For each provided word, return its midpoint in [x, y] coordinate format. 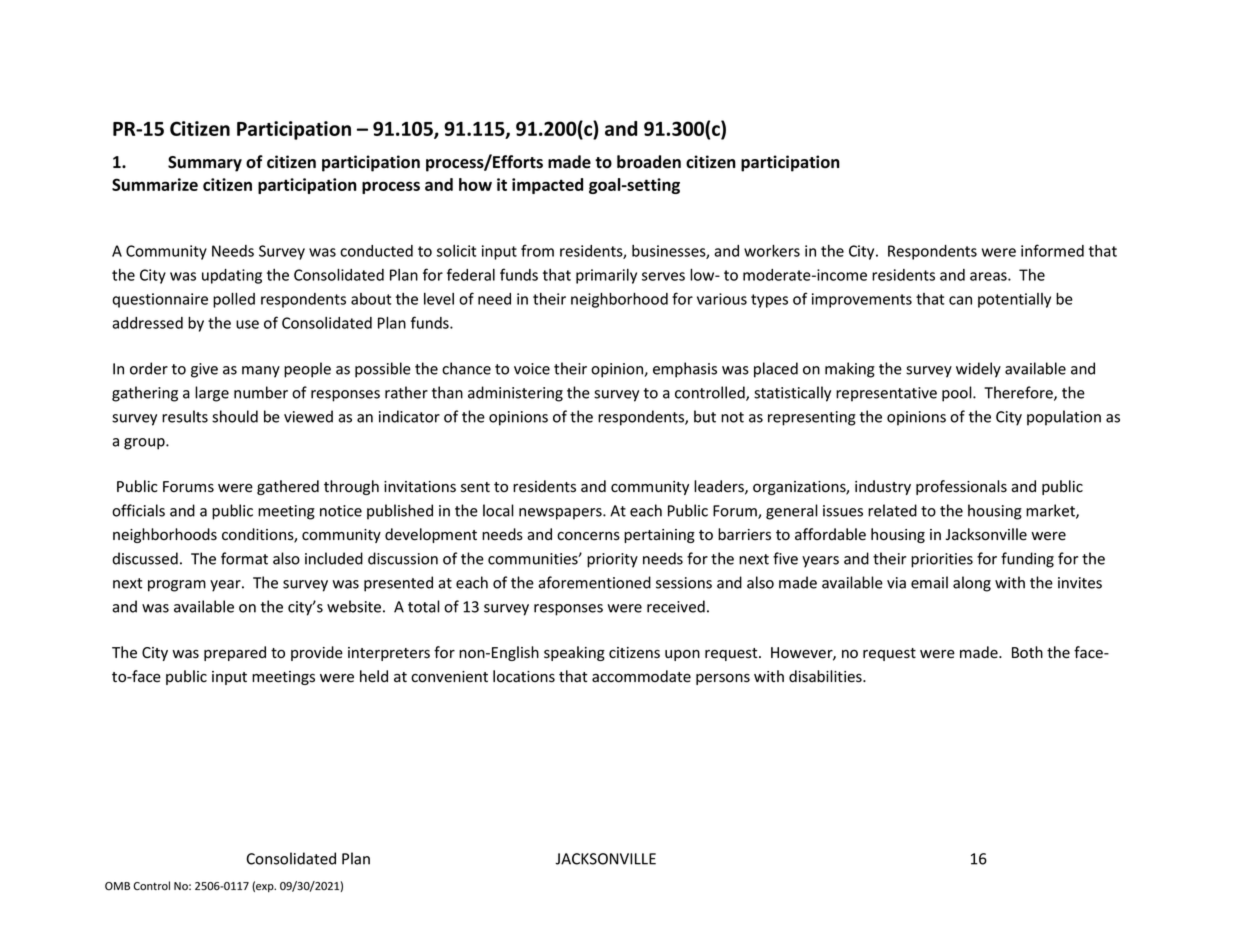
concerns [588, 536]
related [892, 510]
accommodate [641, 676]
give [204, 370]
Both [1027, 652]
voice [532, 369]
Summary [205, 164]
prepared [235, 653]
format [244, 558]
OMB [117, 886]
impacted [547, 186]
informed [1052, 250]
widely [978, 370]
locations [524, 676]
